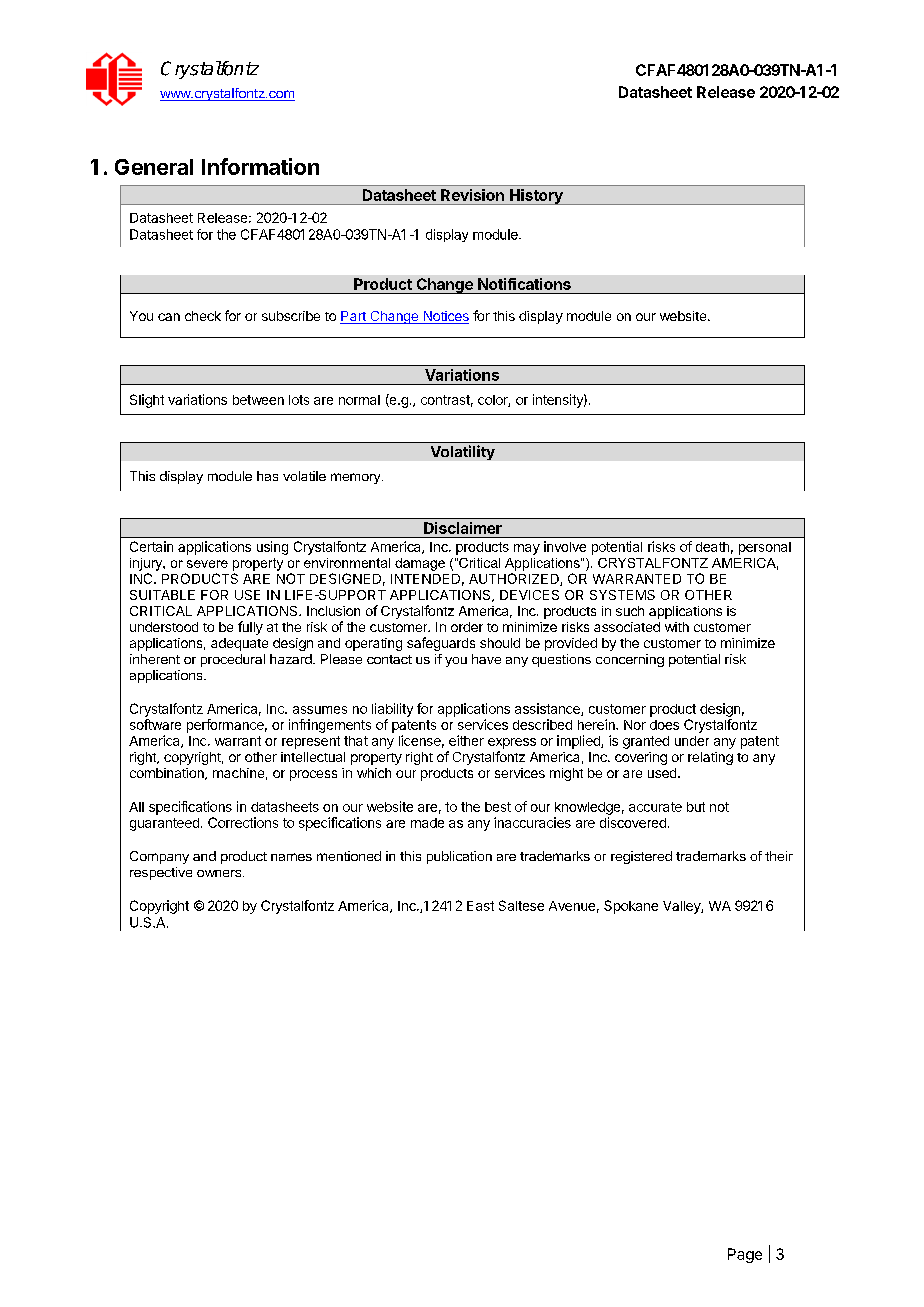  I want to click on owners, so click(219, 873).
